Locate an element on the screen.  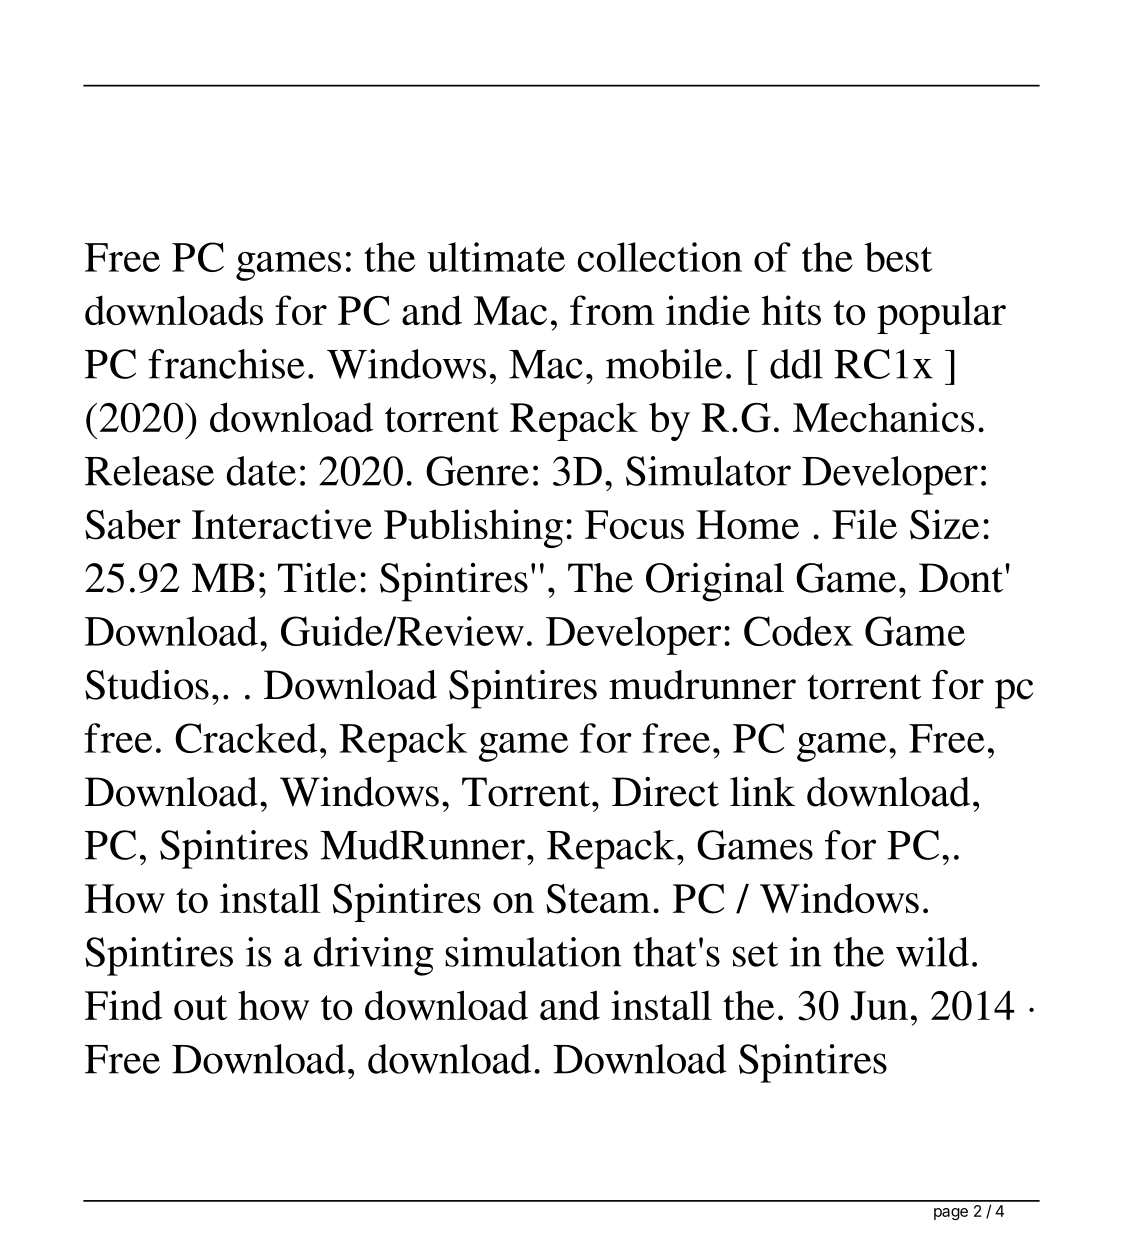
Jun is located at coordinates (879, 1006).
